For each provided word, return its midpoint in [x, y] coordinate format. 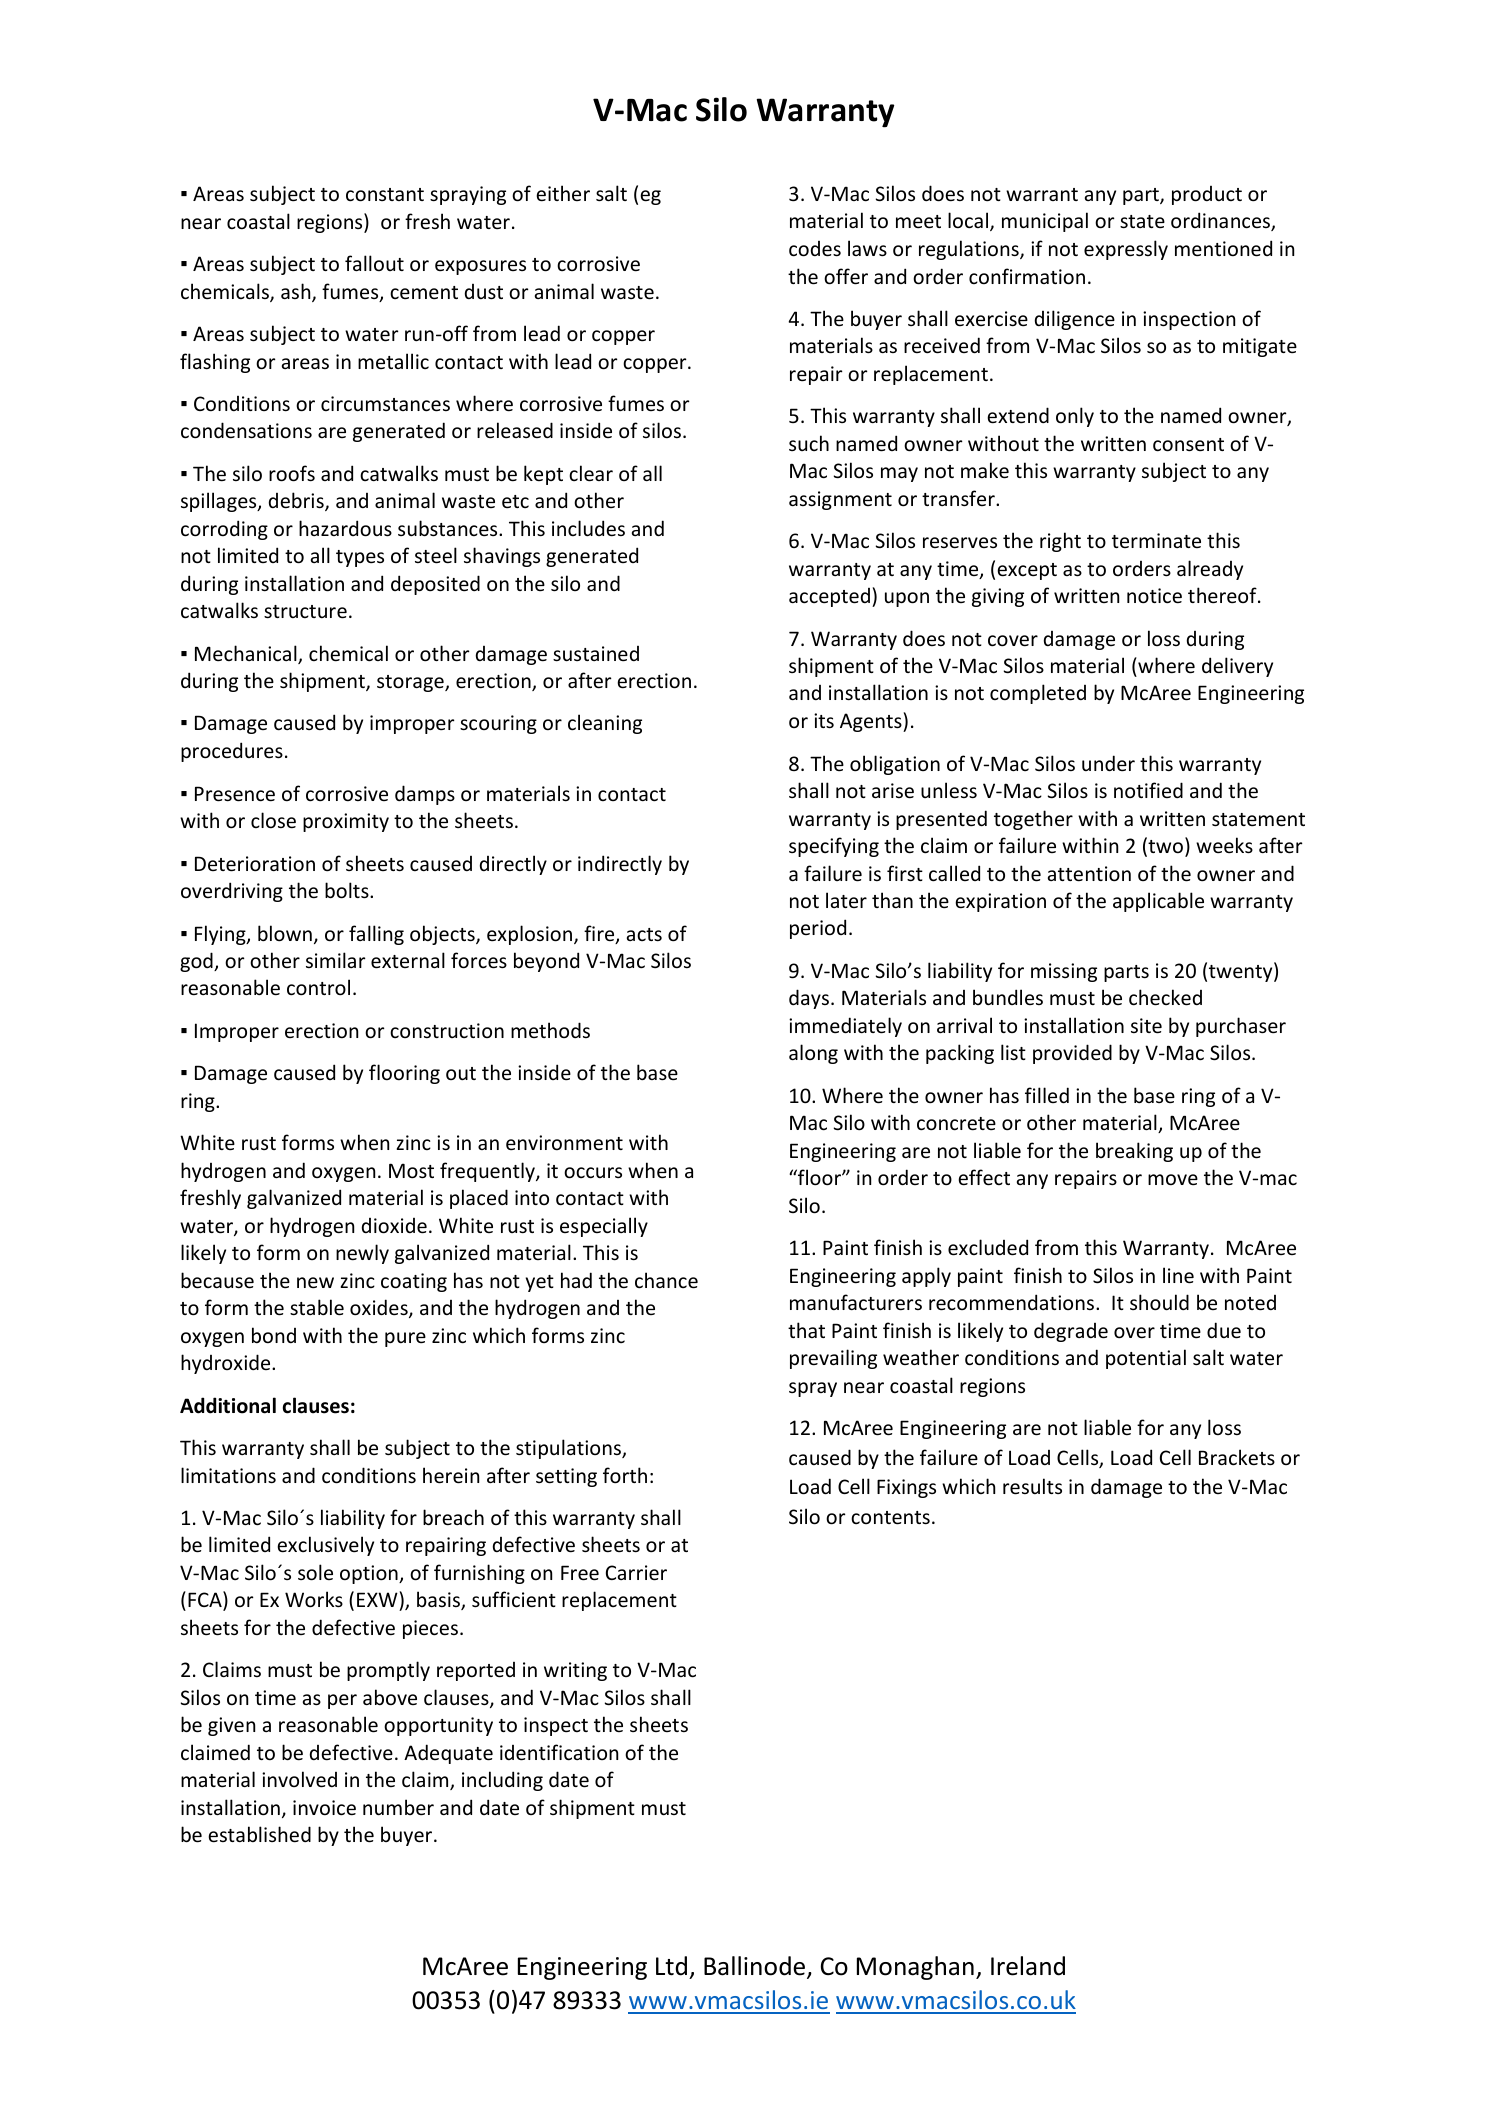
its [824, 721]
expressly [1126, 250]
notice [1154, 596]
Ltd [671, 1966]
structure [305, 612]
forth [625, 1475]
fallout [374, 263]
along [813, 1054]
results [1032, 1486]
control [318, 987]
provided [1072, 1054]
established [259, 1834]
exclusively [325, 1546]
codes [815, 249]
